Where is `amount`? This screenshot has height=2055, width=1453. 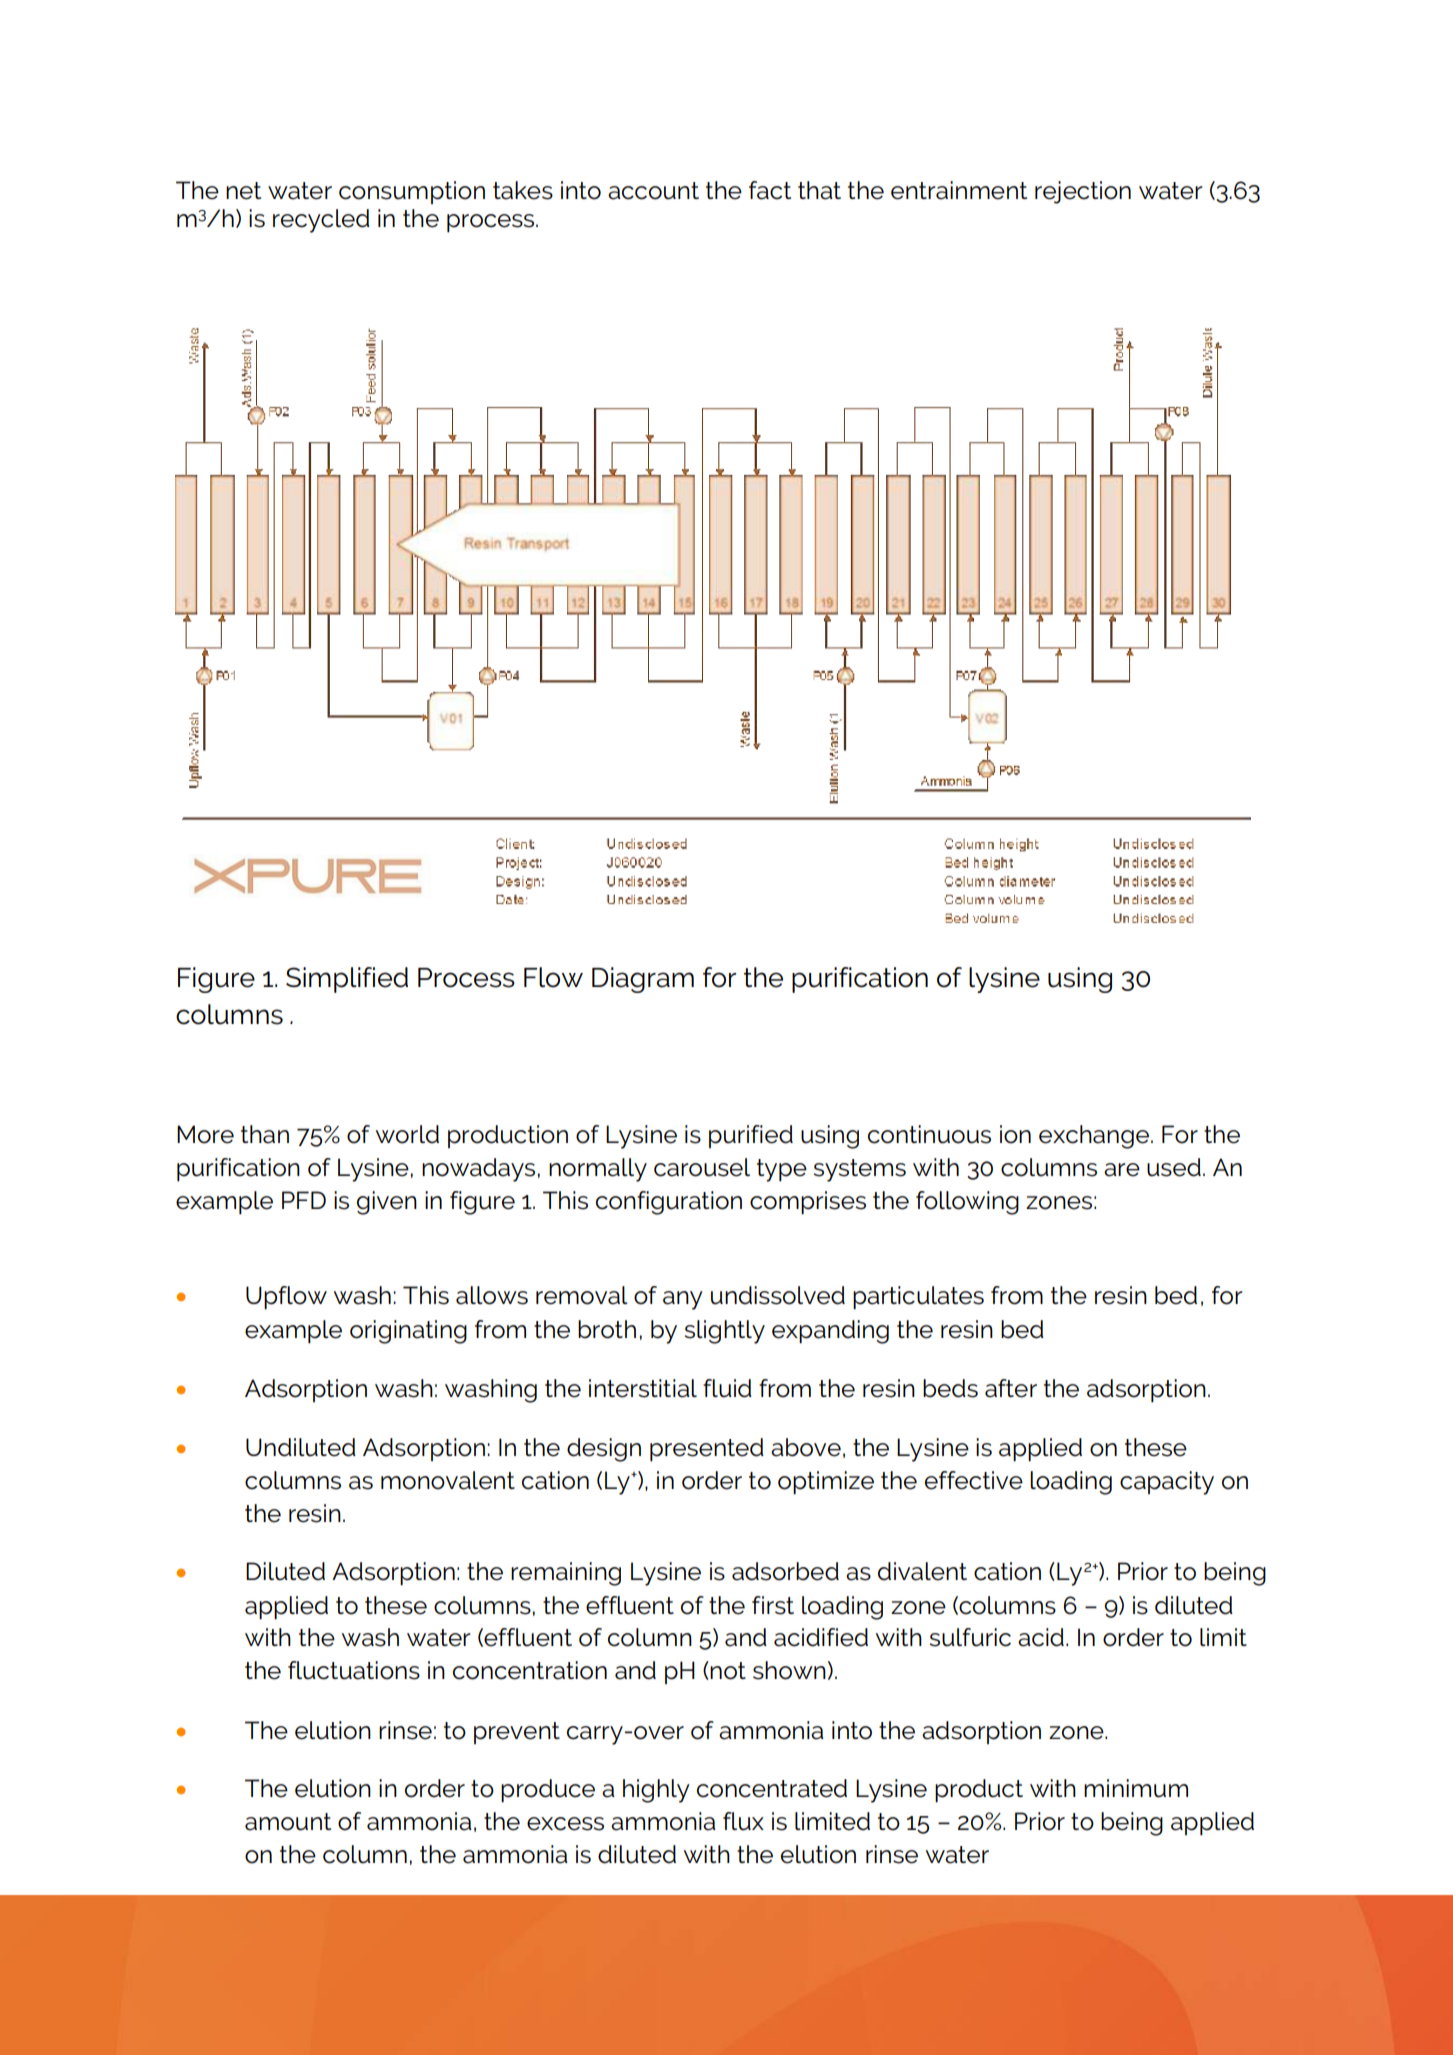 amount is located at coordinates (288, 1822).
